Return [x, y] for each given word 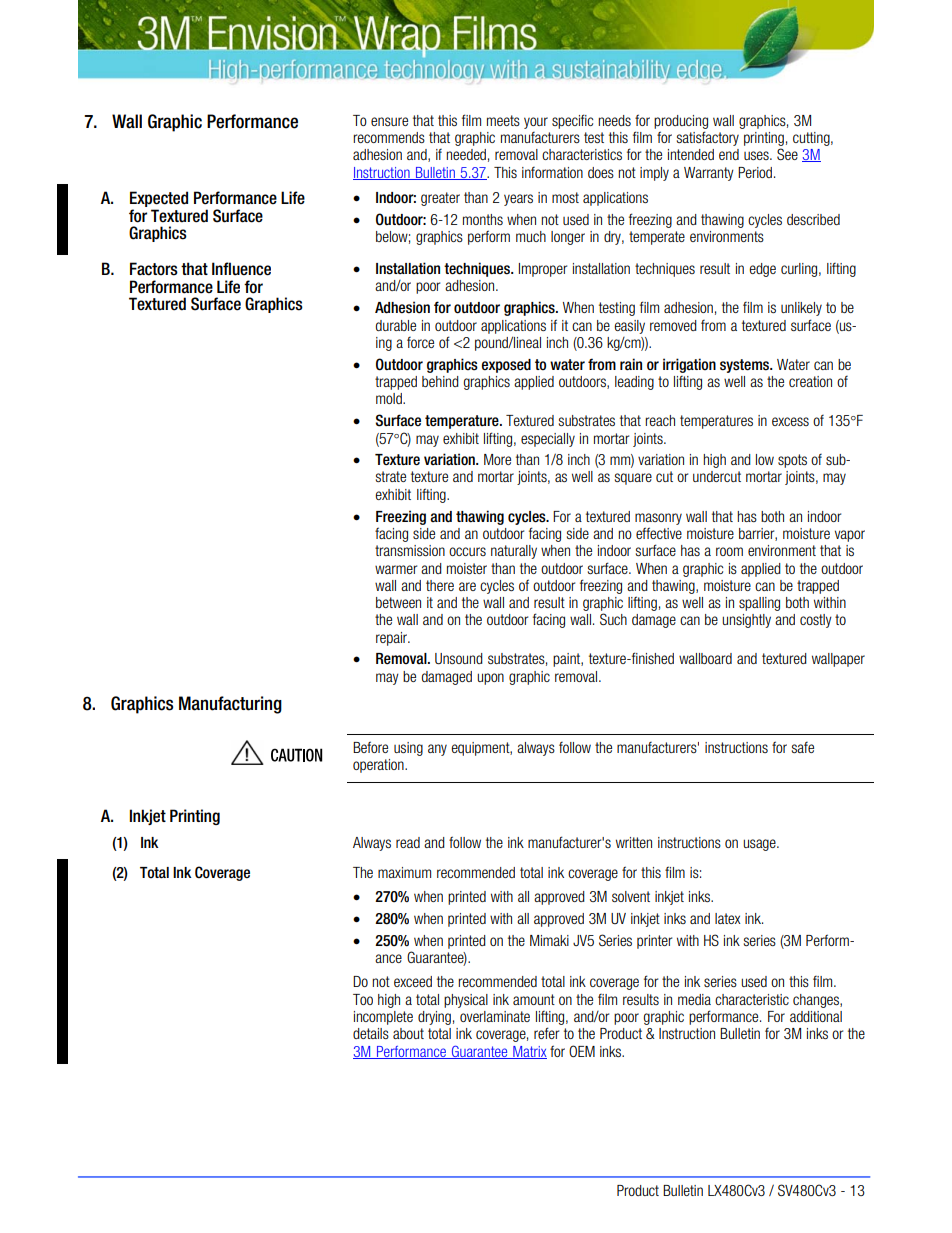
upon [490, 679]
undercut [717, 476]
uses [757, 155]
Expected [159, 200]
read [408, 842]
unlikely [801, 309]
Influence [241, 269]
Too [363, 999]
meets [503, 120]
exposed [506, 366]
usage [760, 845]
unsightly [746, 621]
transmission [410, 550]
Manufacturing [230, 705]
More [497, 459]
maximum [404, 872]
